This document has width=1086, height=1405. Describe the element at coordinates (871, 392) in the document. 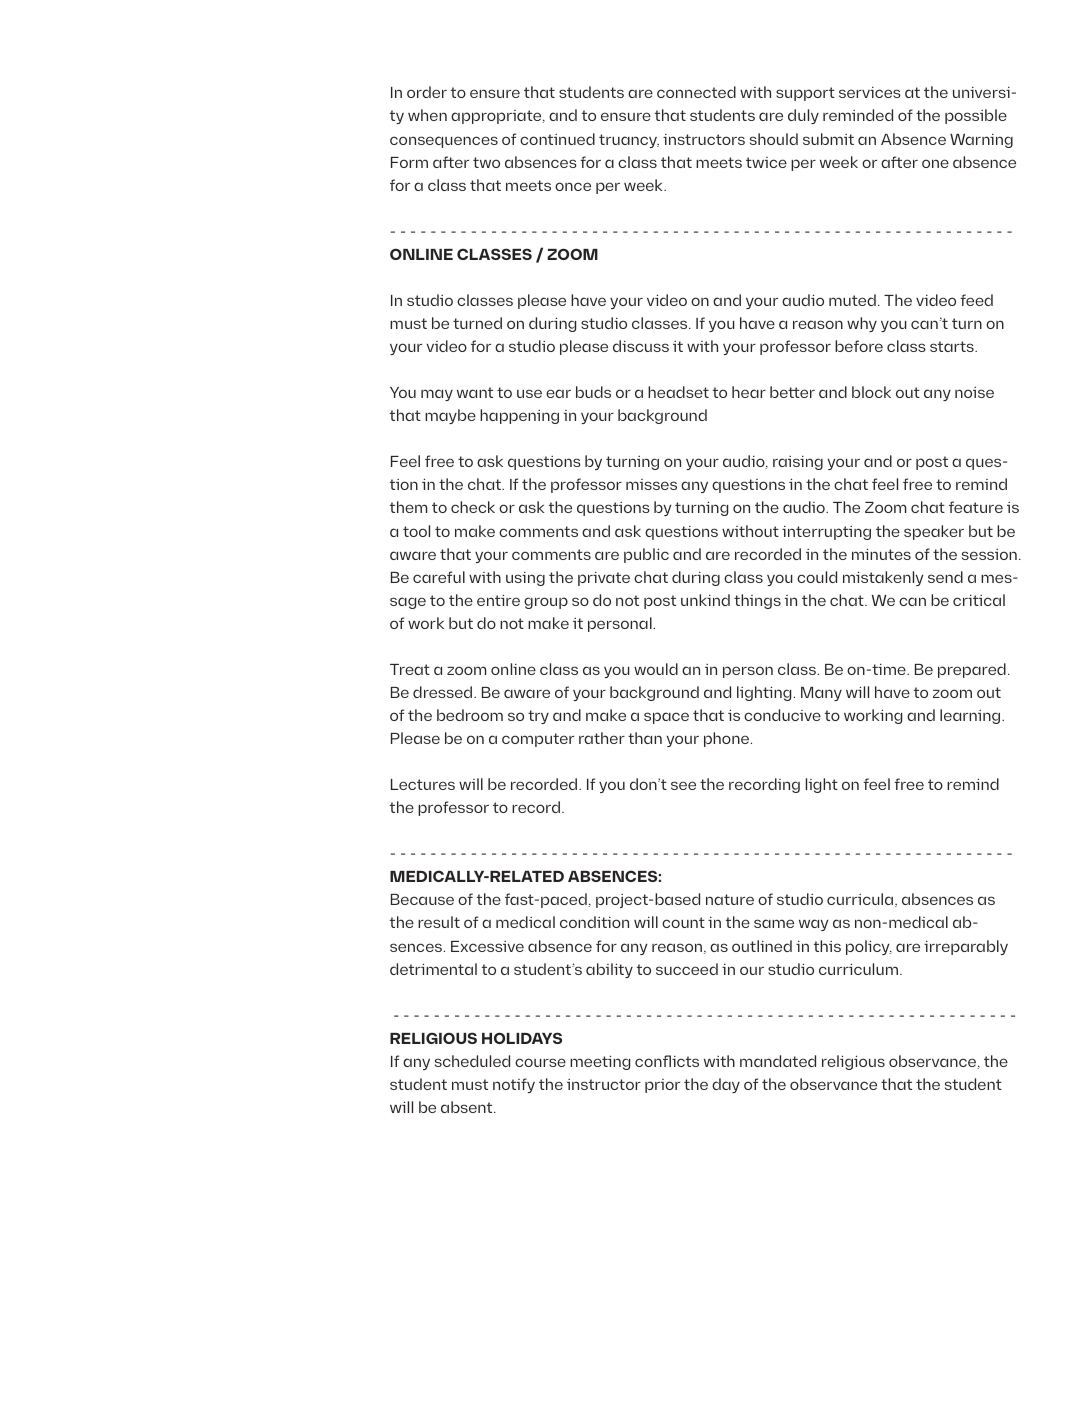

I see `block` at that location.
